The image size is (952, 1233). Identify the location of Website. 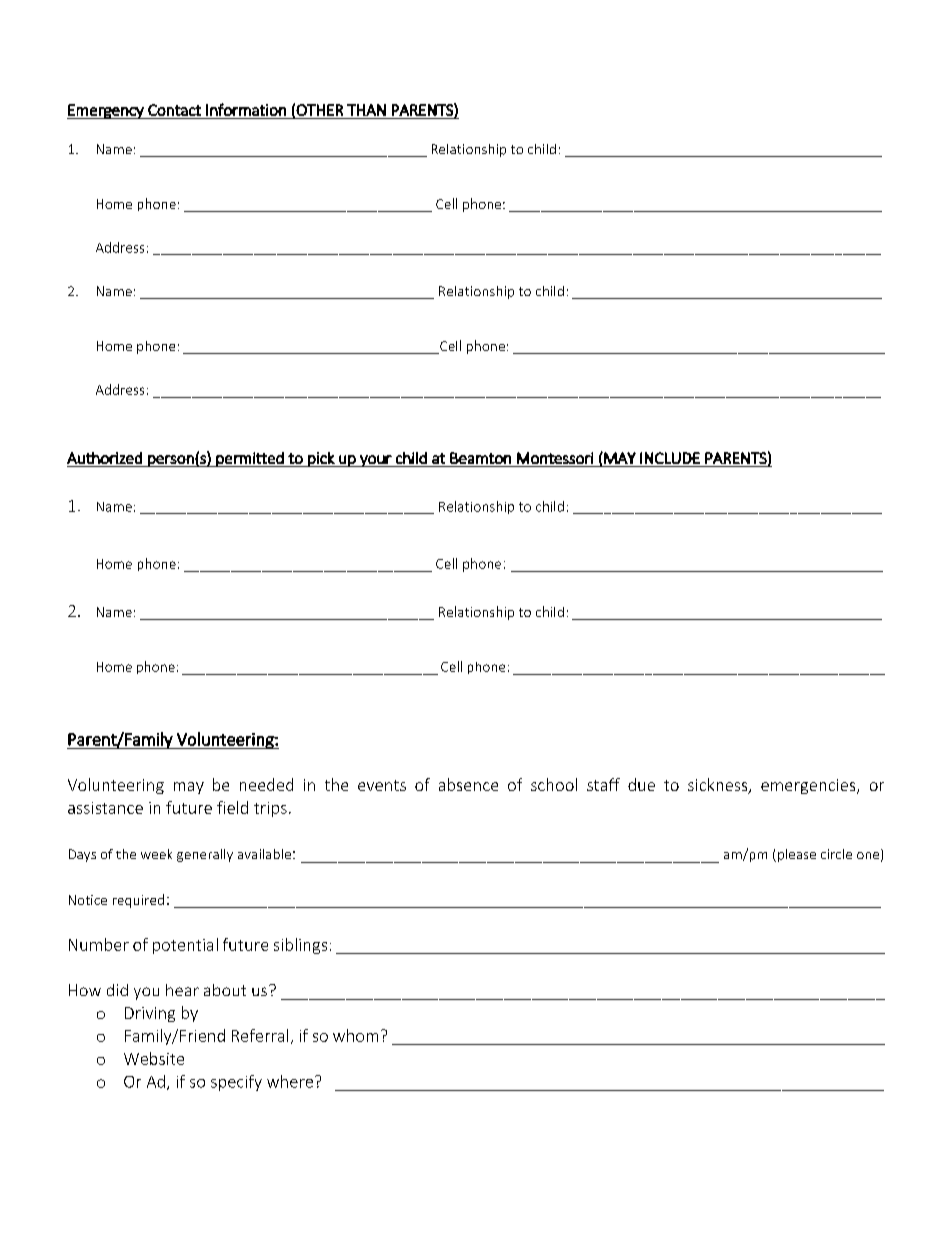
(154, 1058).
